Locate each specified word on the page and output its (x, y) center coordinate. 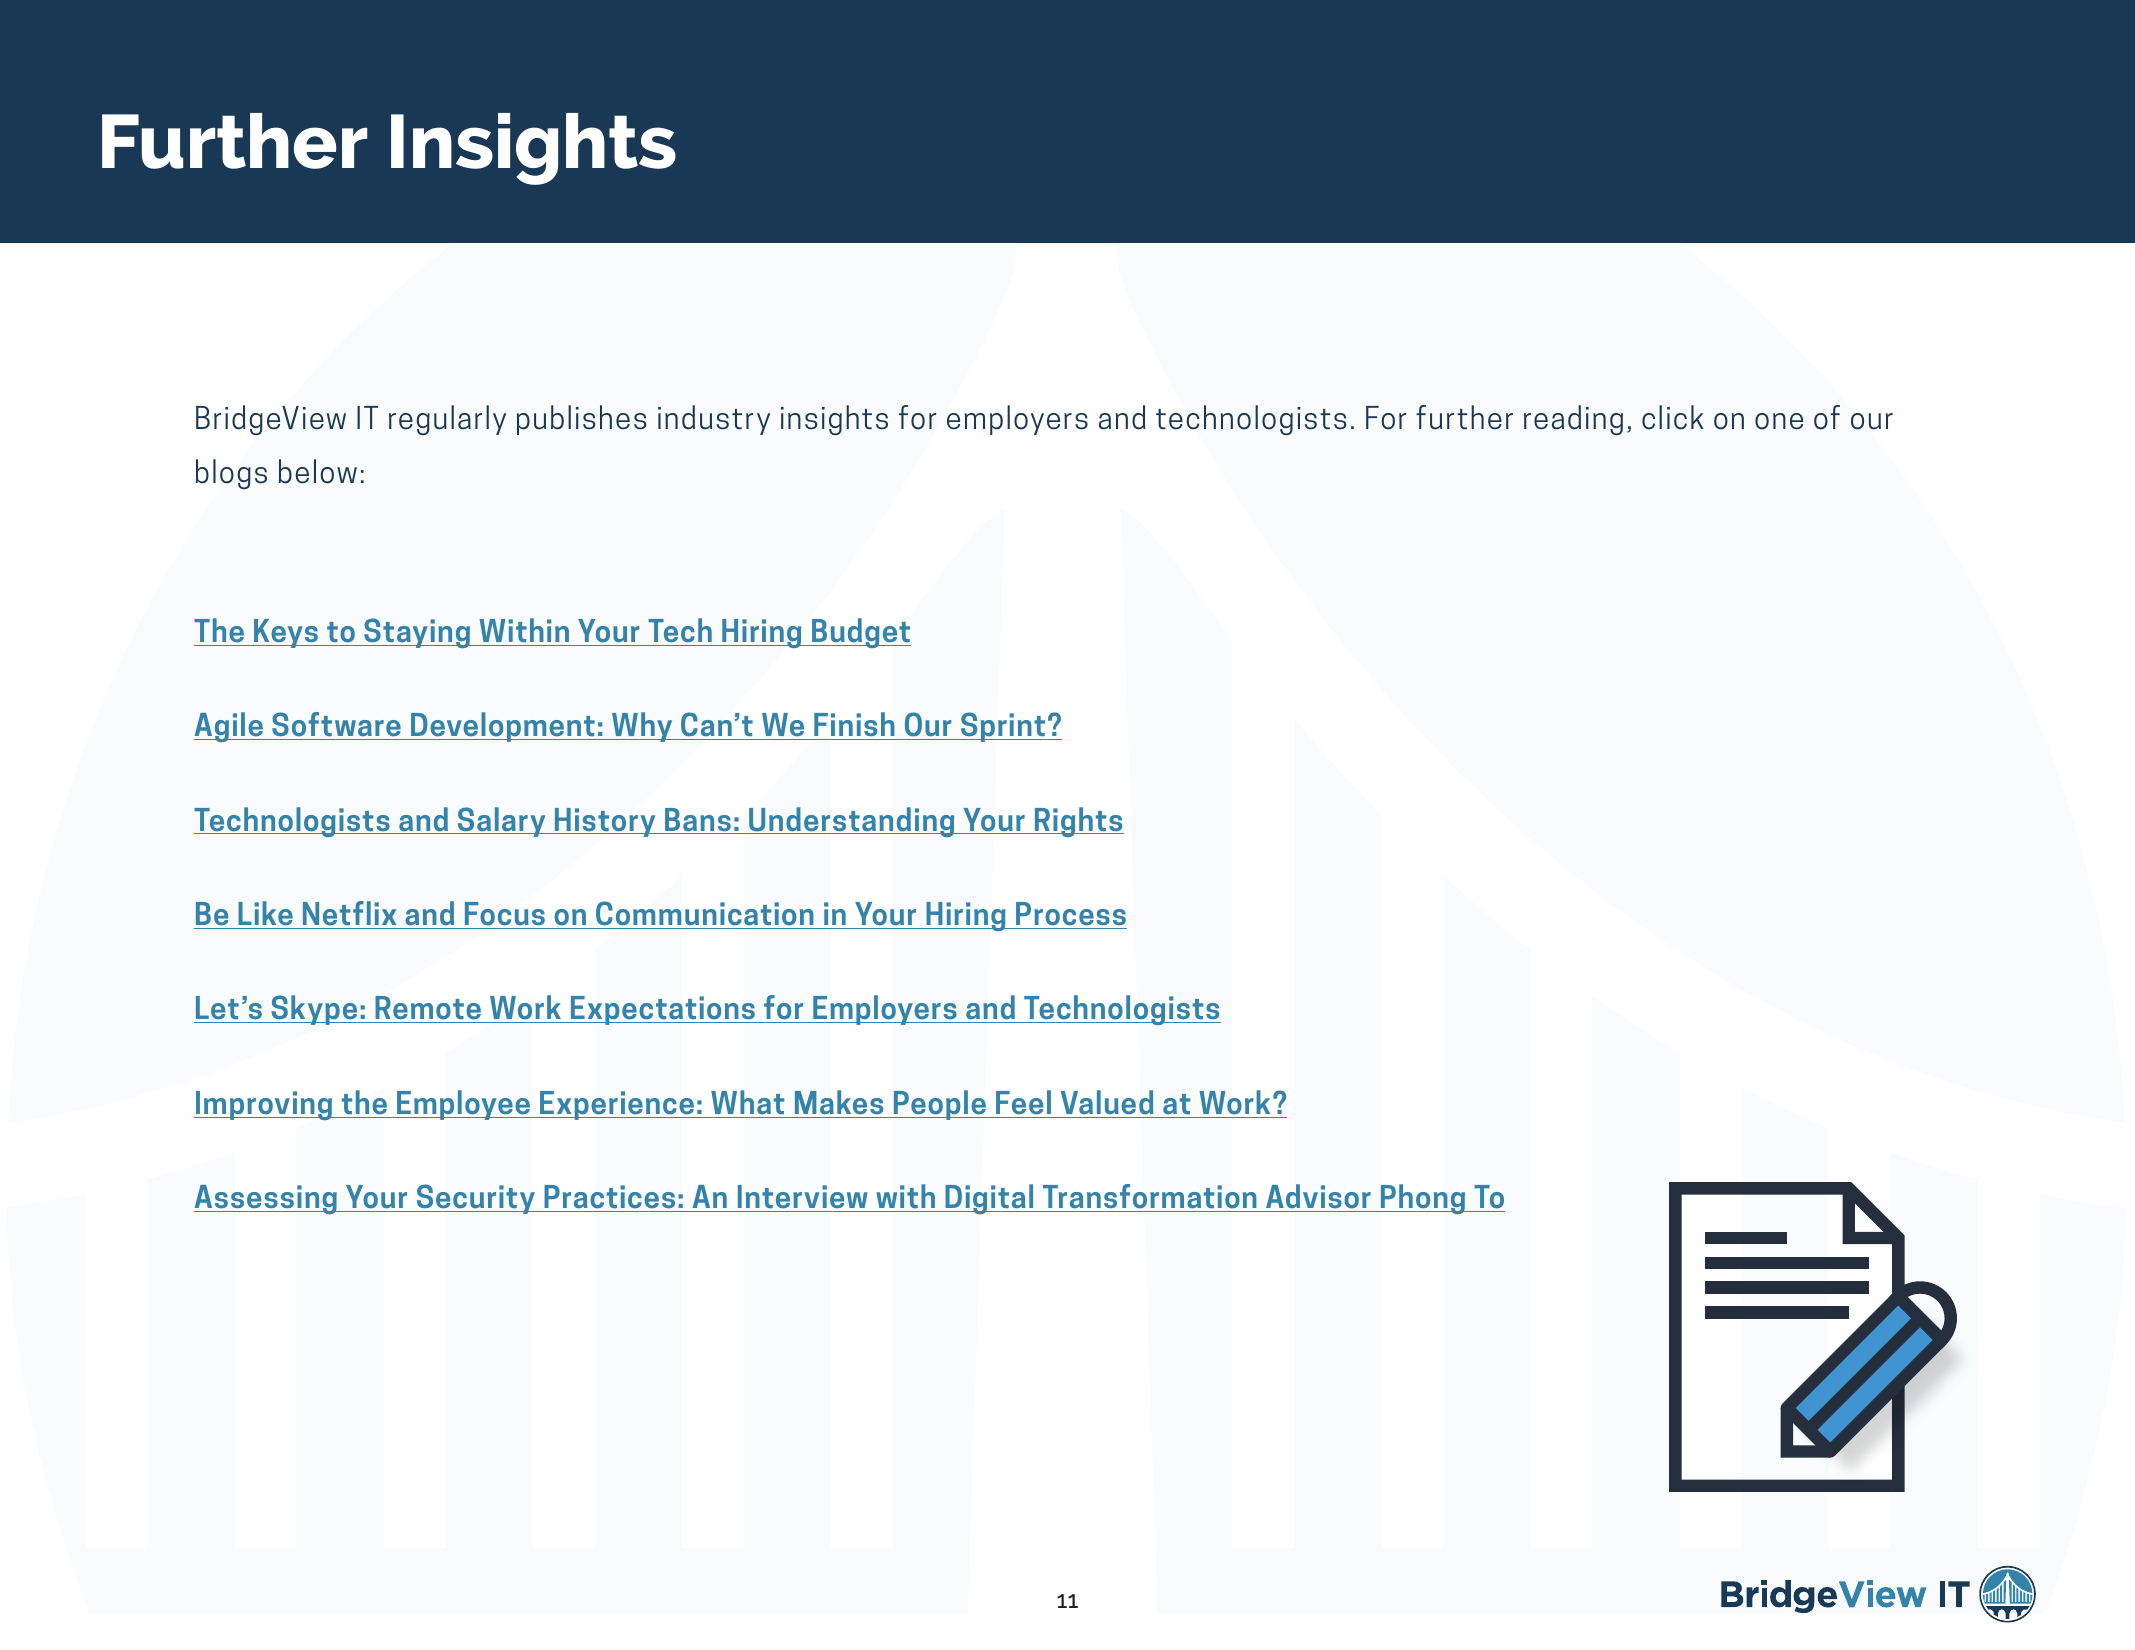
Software (336, 726)
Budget (860, 633)
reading (1573, 420)
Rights (1078, 822)
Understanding (852, 822)
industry (714, 420)
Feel (1023, 1102)
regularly (447, 420)
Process (1071, 914)
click (1673, 417)
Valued (1107, 1102)
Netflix (349, 913)
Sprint (1003, 727)
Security (476, 1199)
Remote (428, 1009)
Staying (417, 633)
